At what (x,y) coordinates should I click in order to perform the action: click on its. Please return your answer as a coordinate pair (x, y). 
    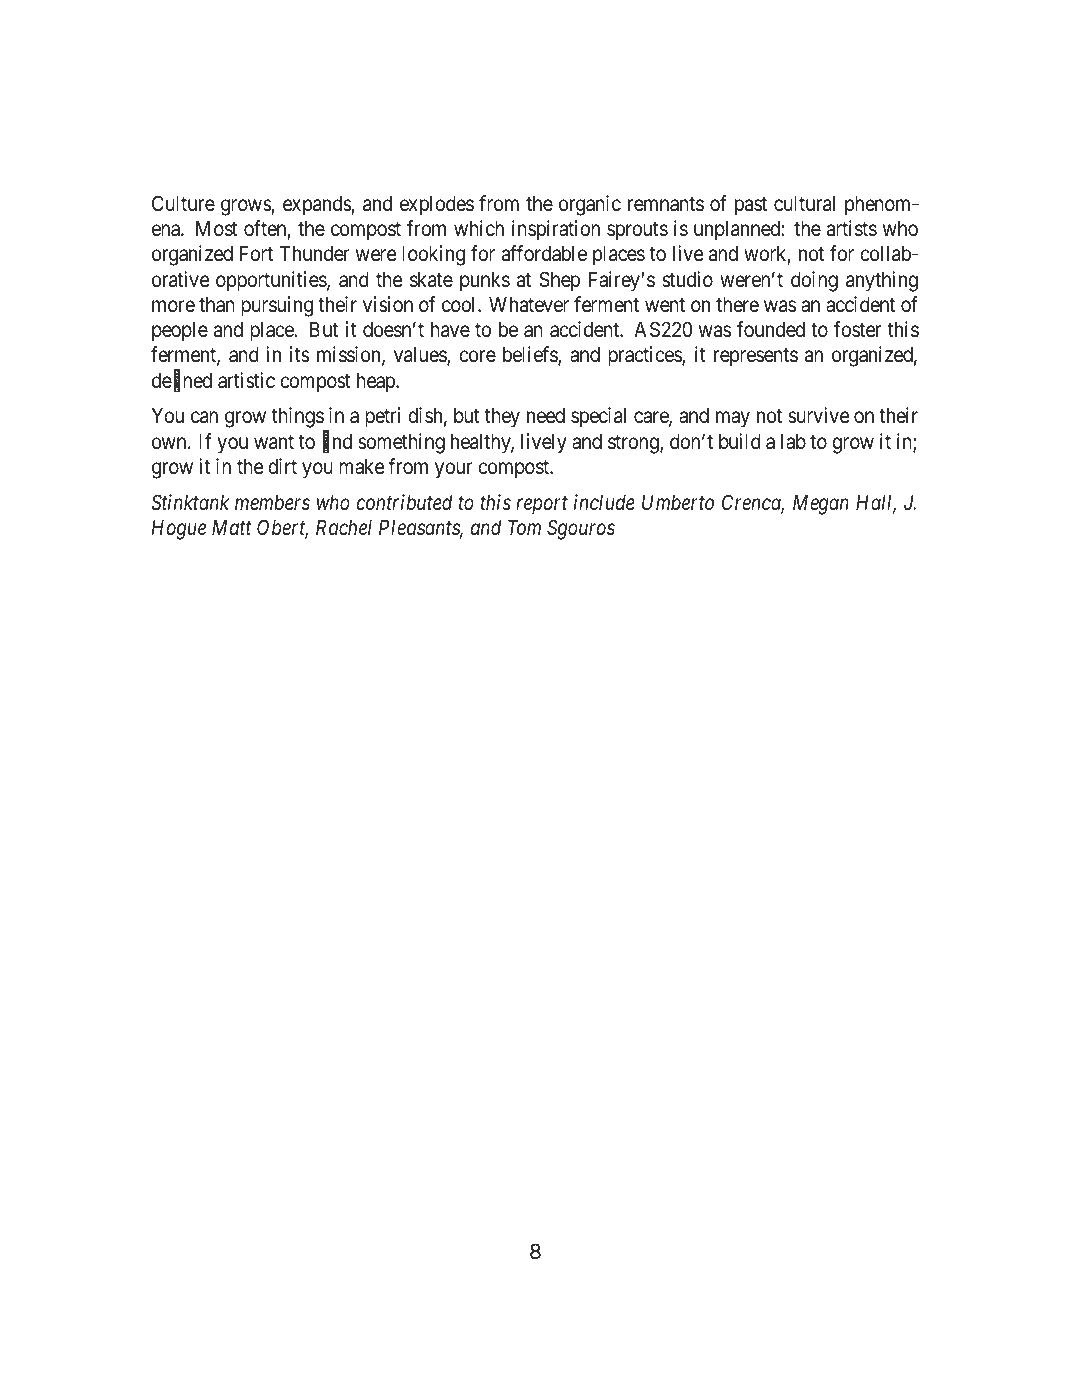
    Looking at the image, I should click on (300, 354).
